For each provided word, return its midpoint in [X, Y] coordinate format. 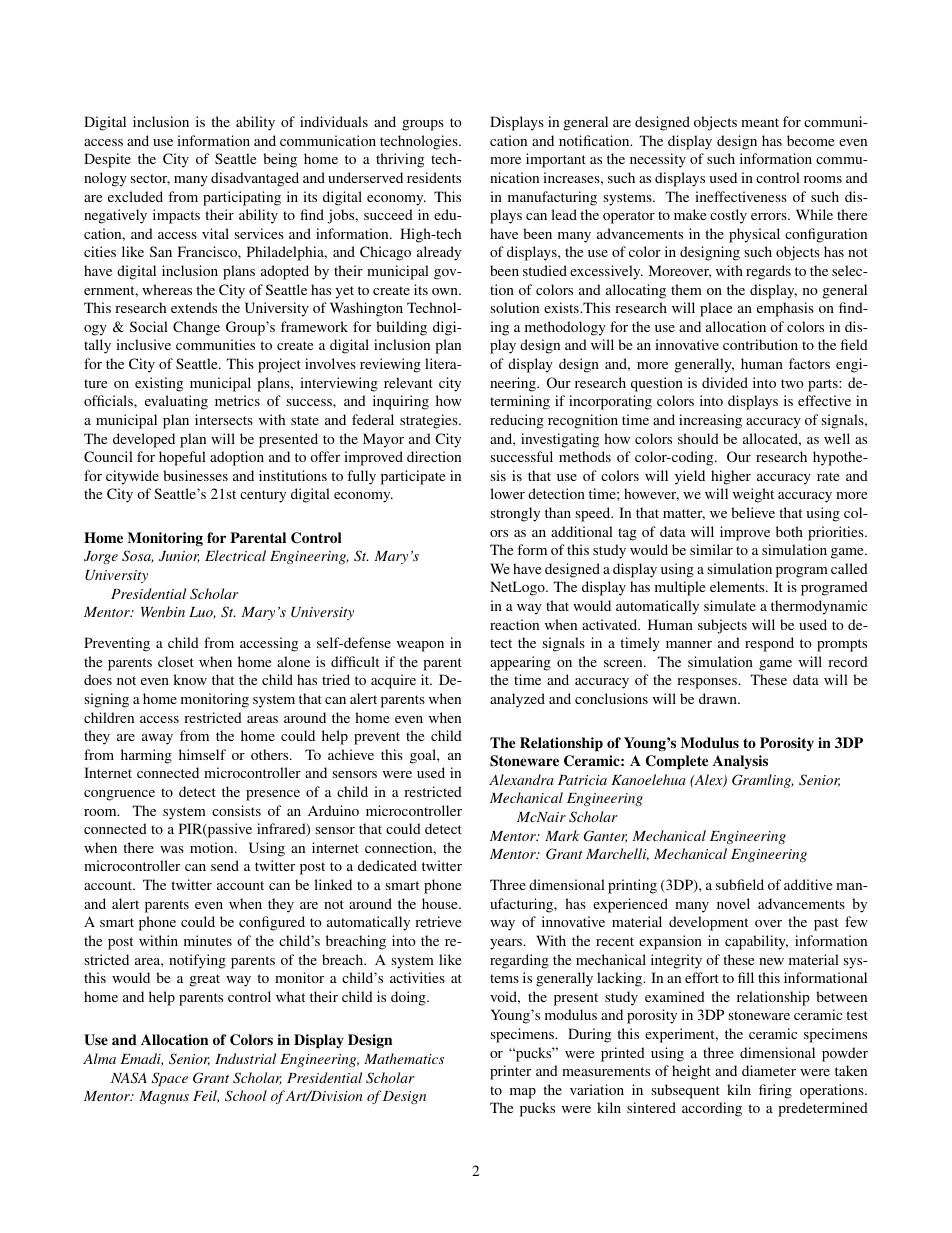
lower [507, 493]
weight [753, 495]
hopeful [182, 458]
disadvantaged [255, 179]
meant [760, 122]
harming [146, 756]
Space [170, 1079]
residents [434, 177]
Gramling [763, 781]
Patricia [582, 780]
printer [510, 1072]
